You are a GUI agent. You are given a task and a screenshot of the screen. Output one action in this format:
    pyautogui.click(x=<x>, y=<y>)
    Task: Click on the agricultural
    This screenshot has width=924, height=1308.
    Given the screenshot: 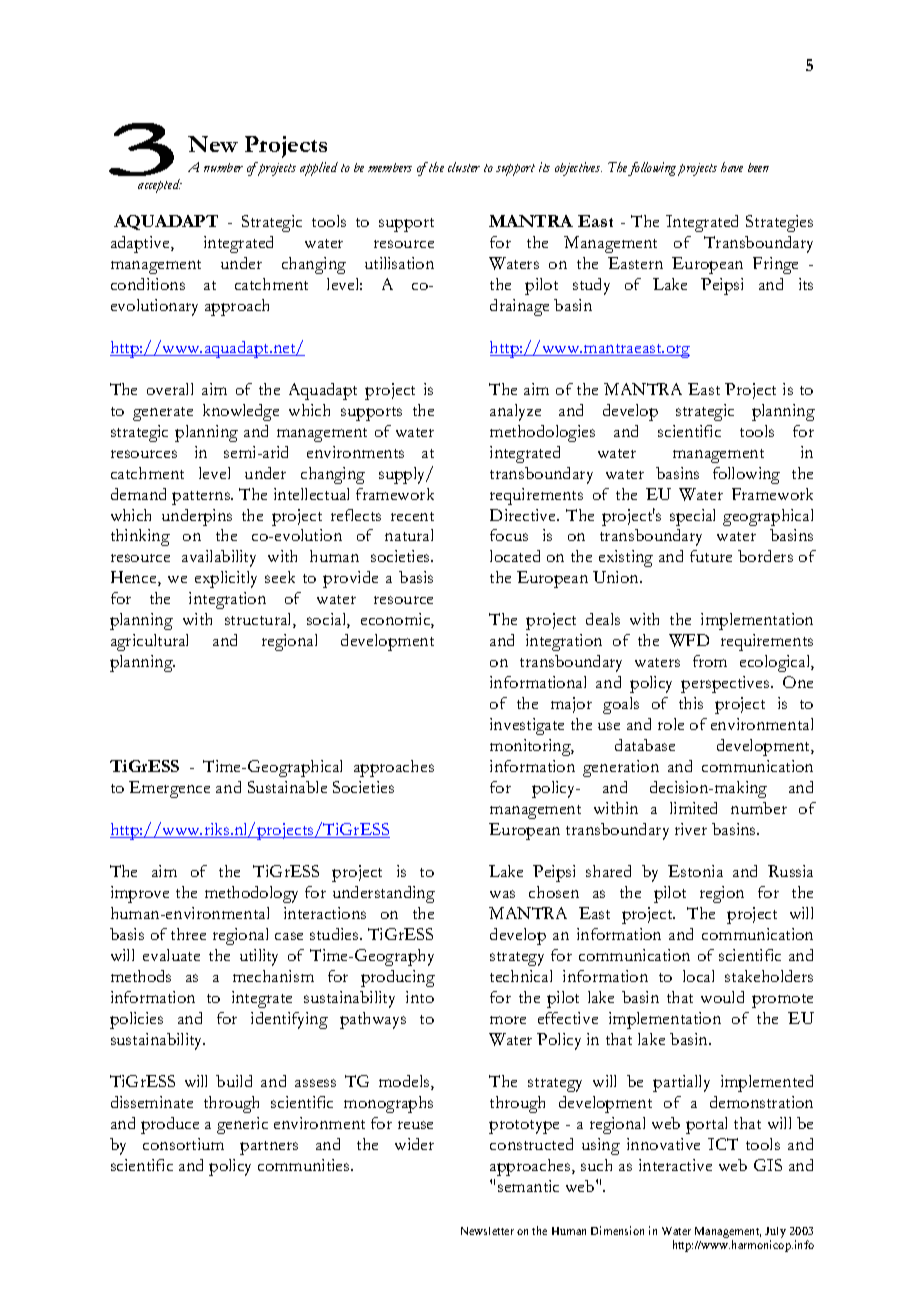 What is the action you would take?
    pyautogui.click(x=149, y=642)
